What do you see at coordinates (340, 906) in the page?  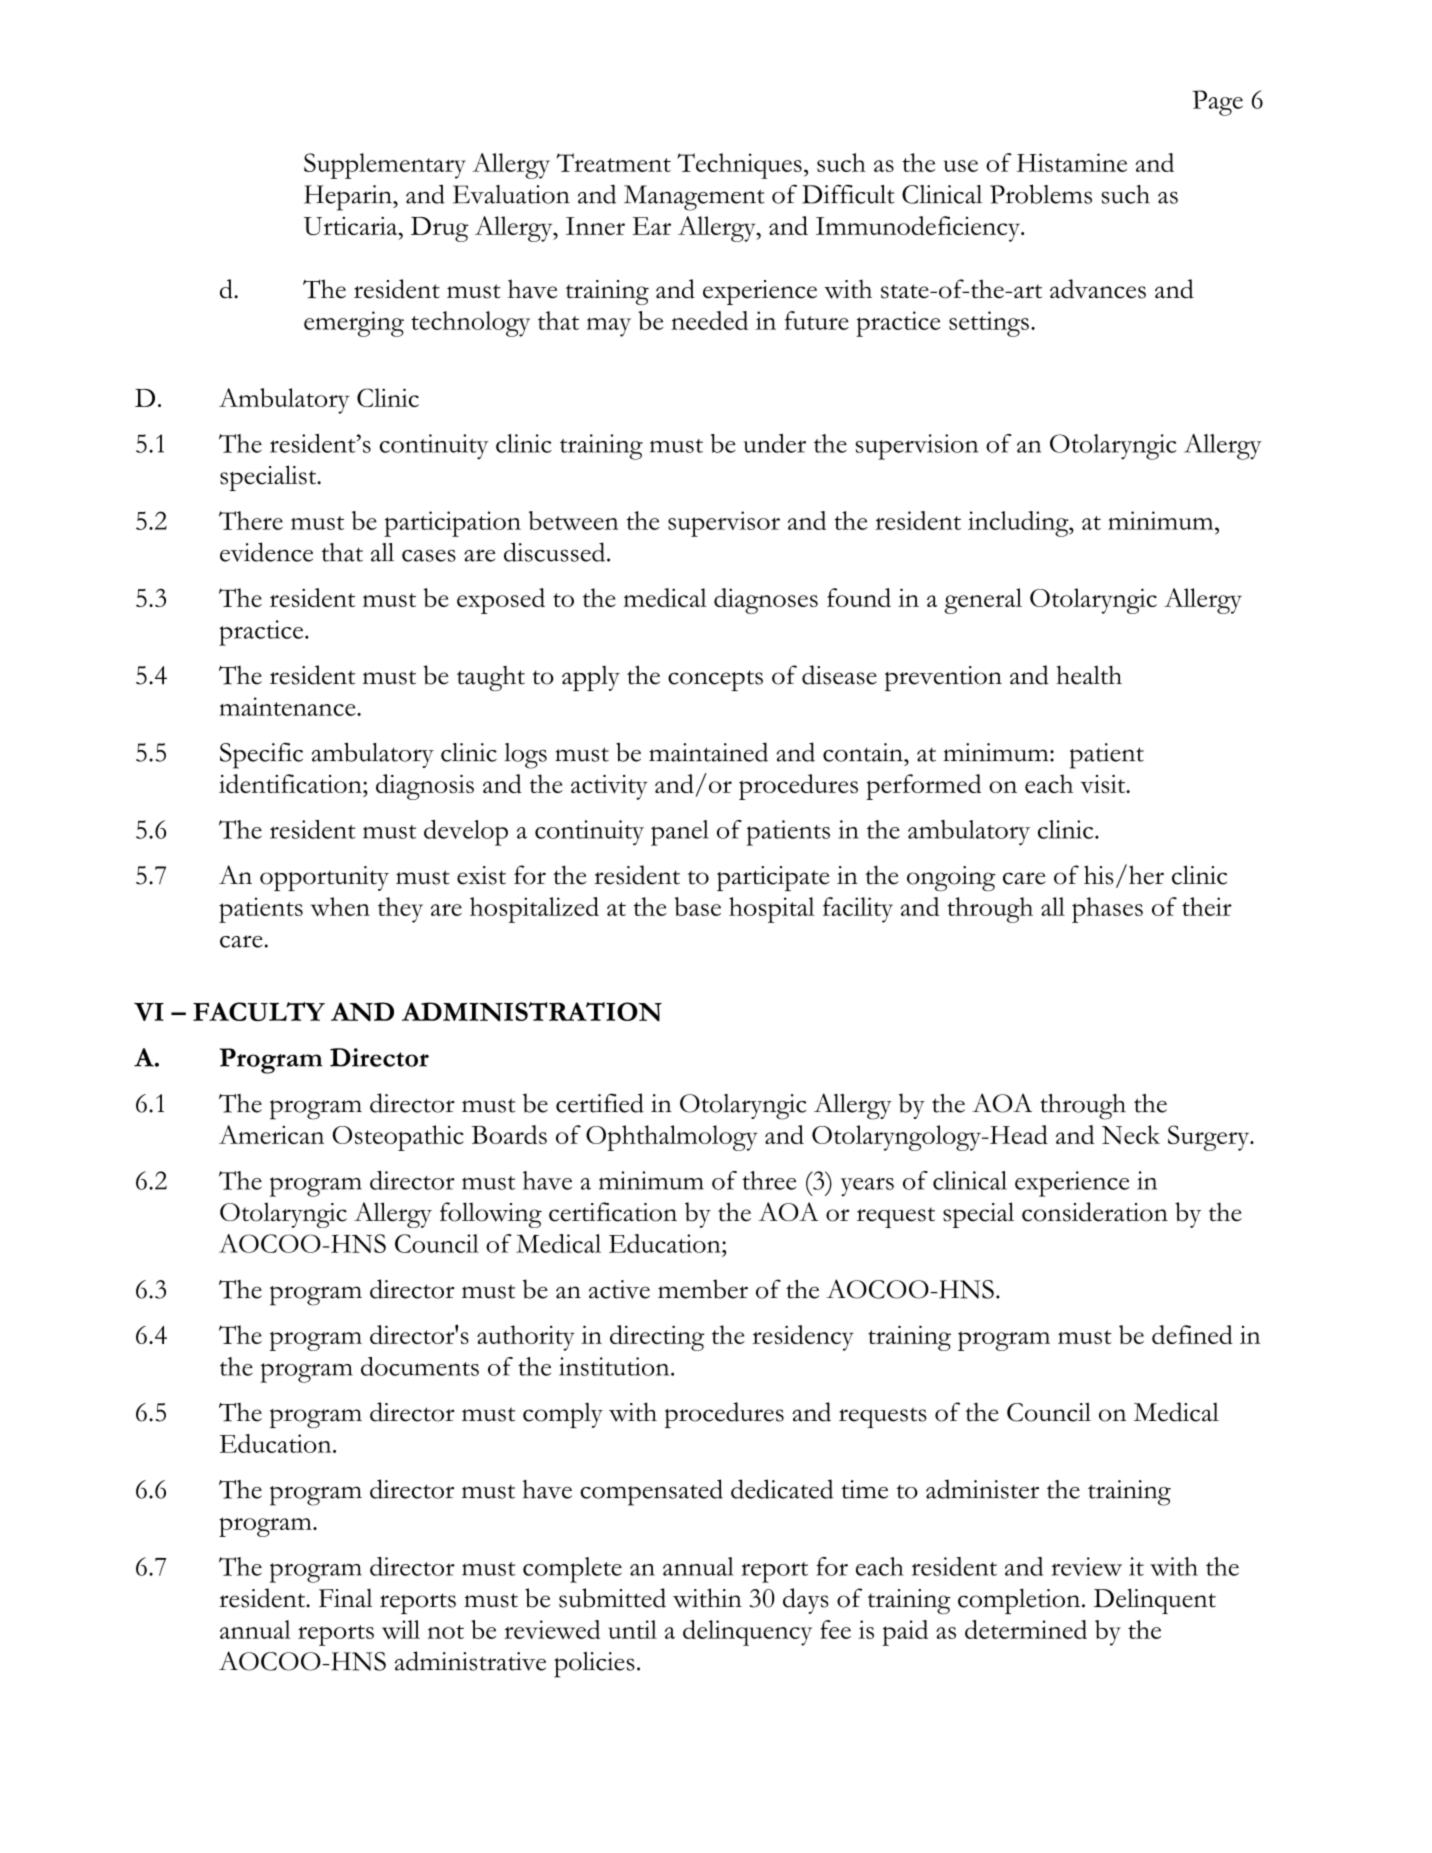 I see `when` at bounding box center [340, 906].
